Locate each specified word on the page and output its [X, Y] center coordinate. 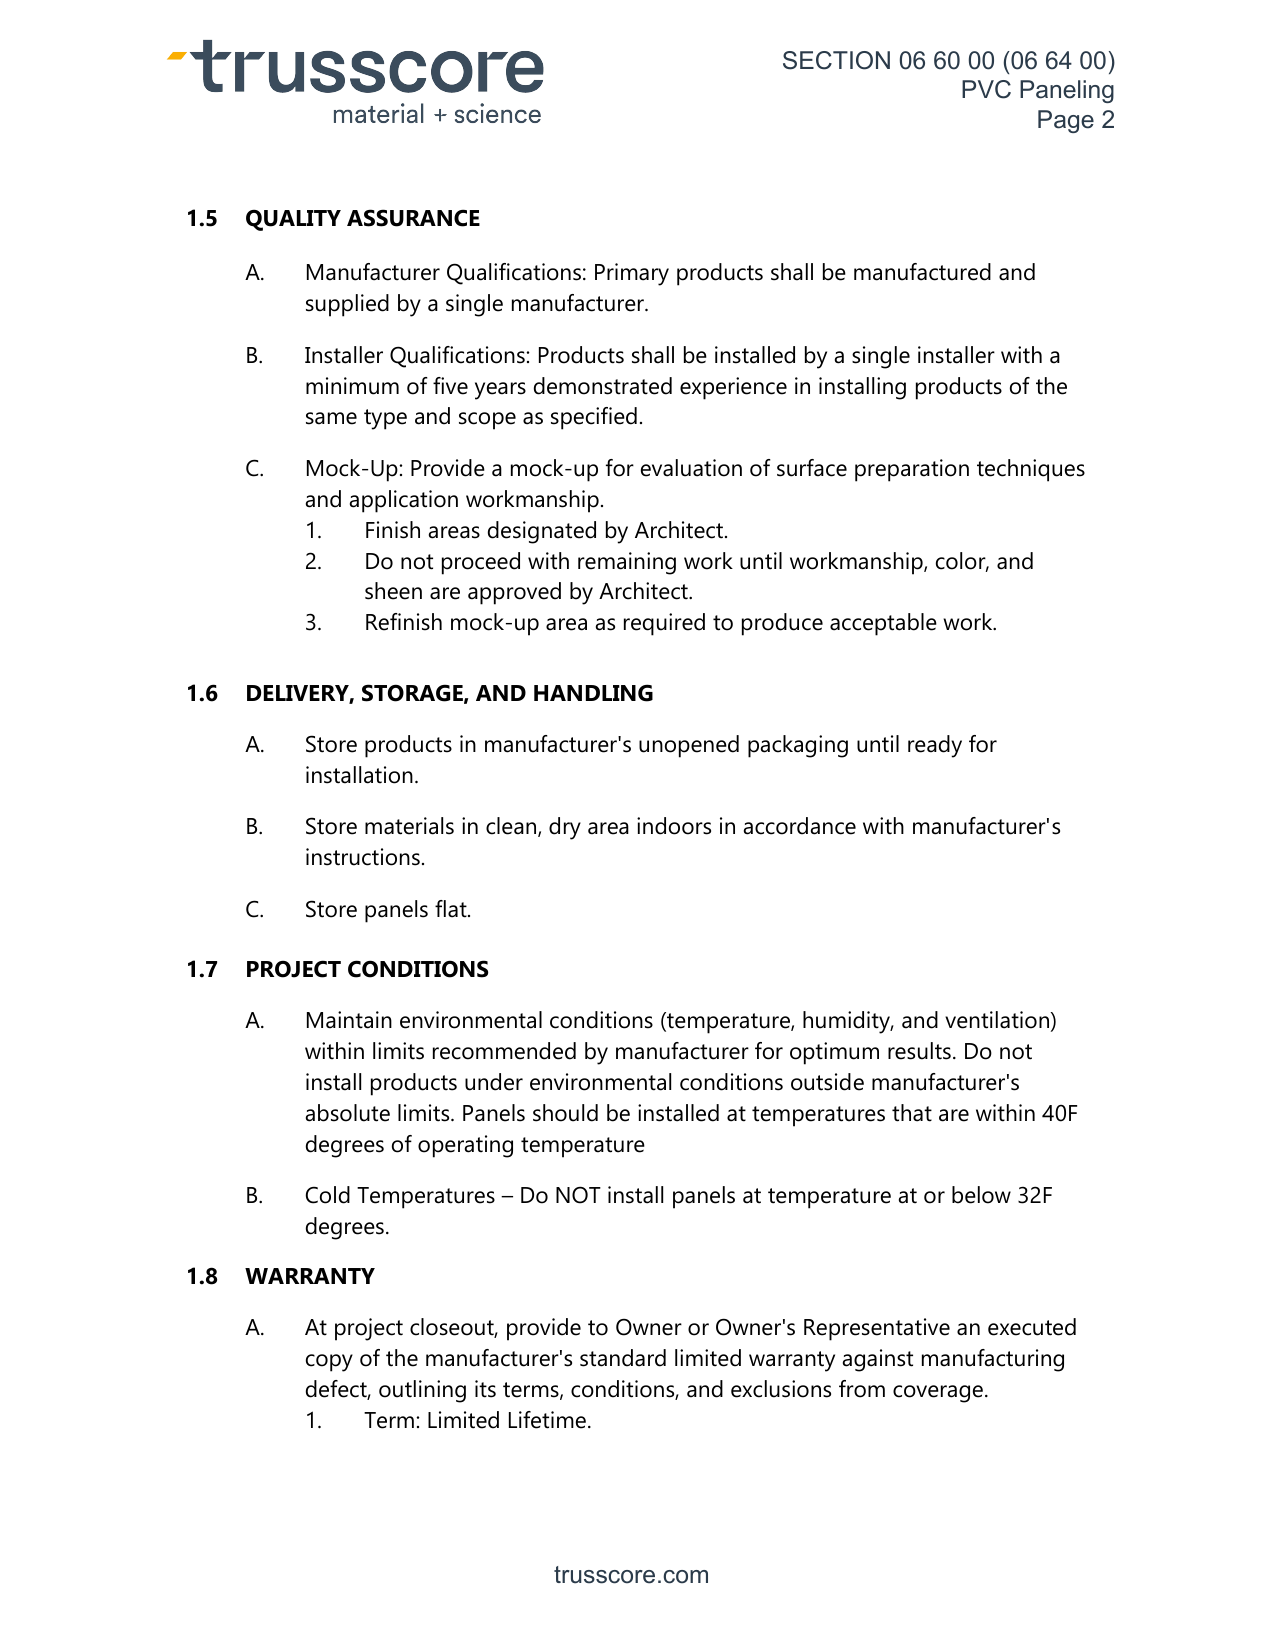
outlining [422, 1391]
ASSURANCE [413, 218]
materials [409, 826]
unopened [689, 746]
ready [935, 746]
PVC [986, 89]
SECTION [836, 60]
